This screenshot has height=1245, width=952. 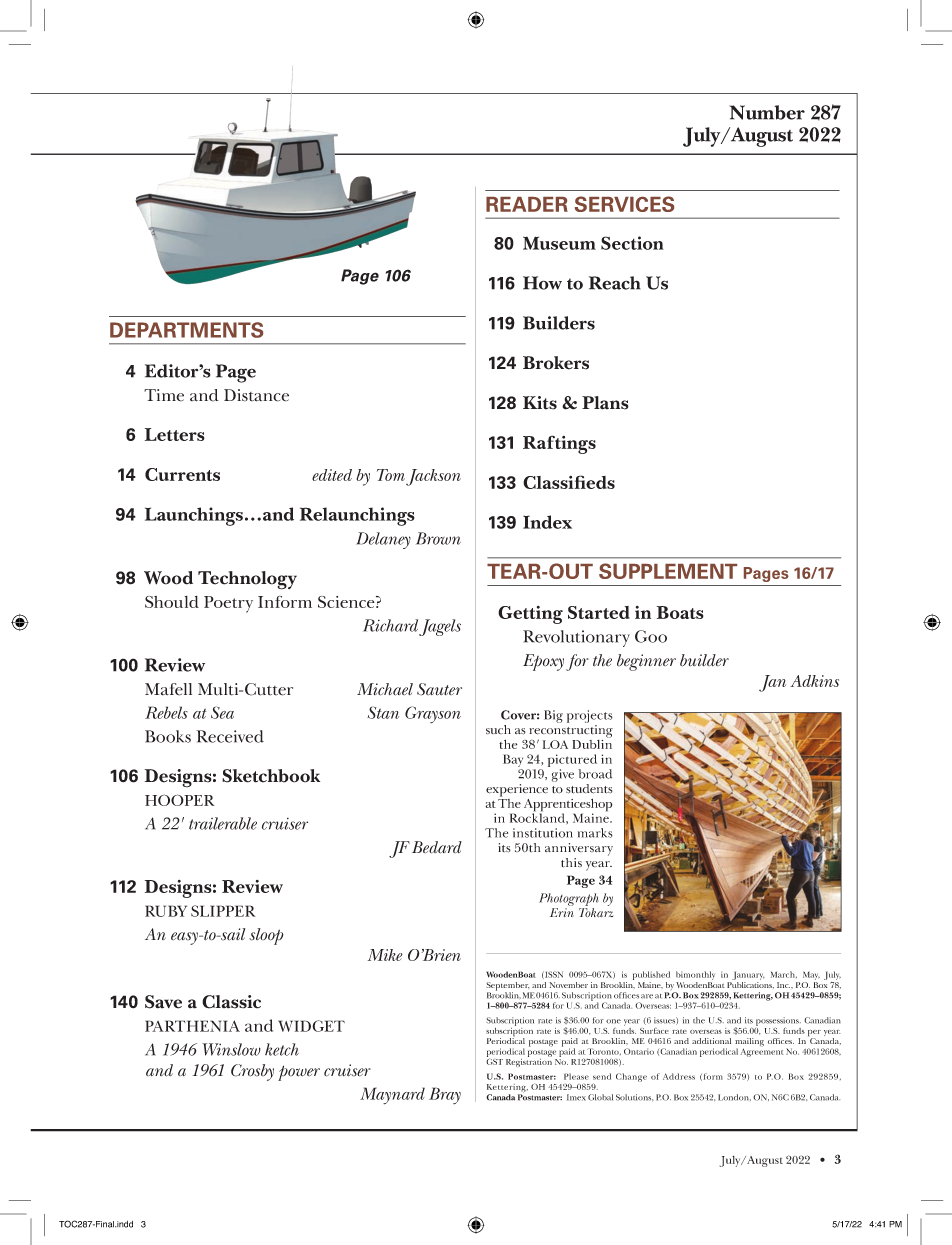 I want to click on Number, so click(x=767, y=112).
